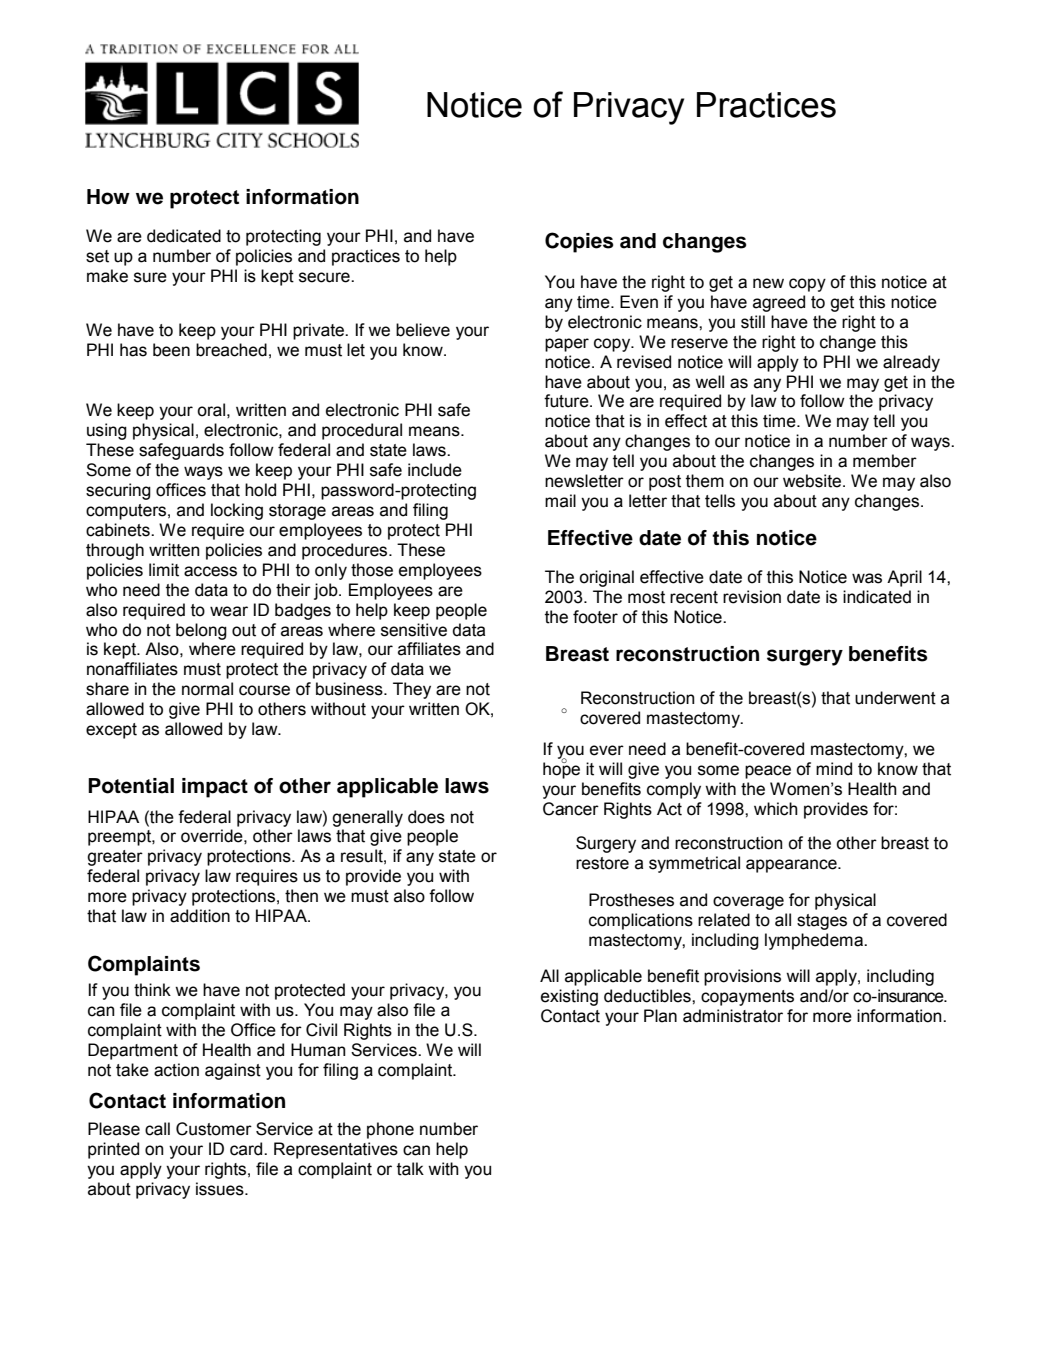 This page has height=1372, width=1060. What do you see at coordinates (733, 1016) in the page?
I see `administrator` at bounding box center [733, 1016].
